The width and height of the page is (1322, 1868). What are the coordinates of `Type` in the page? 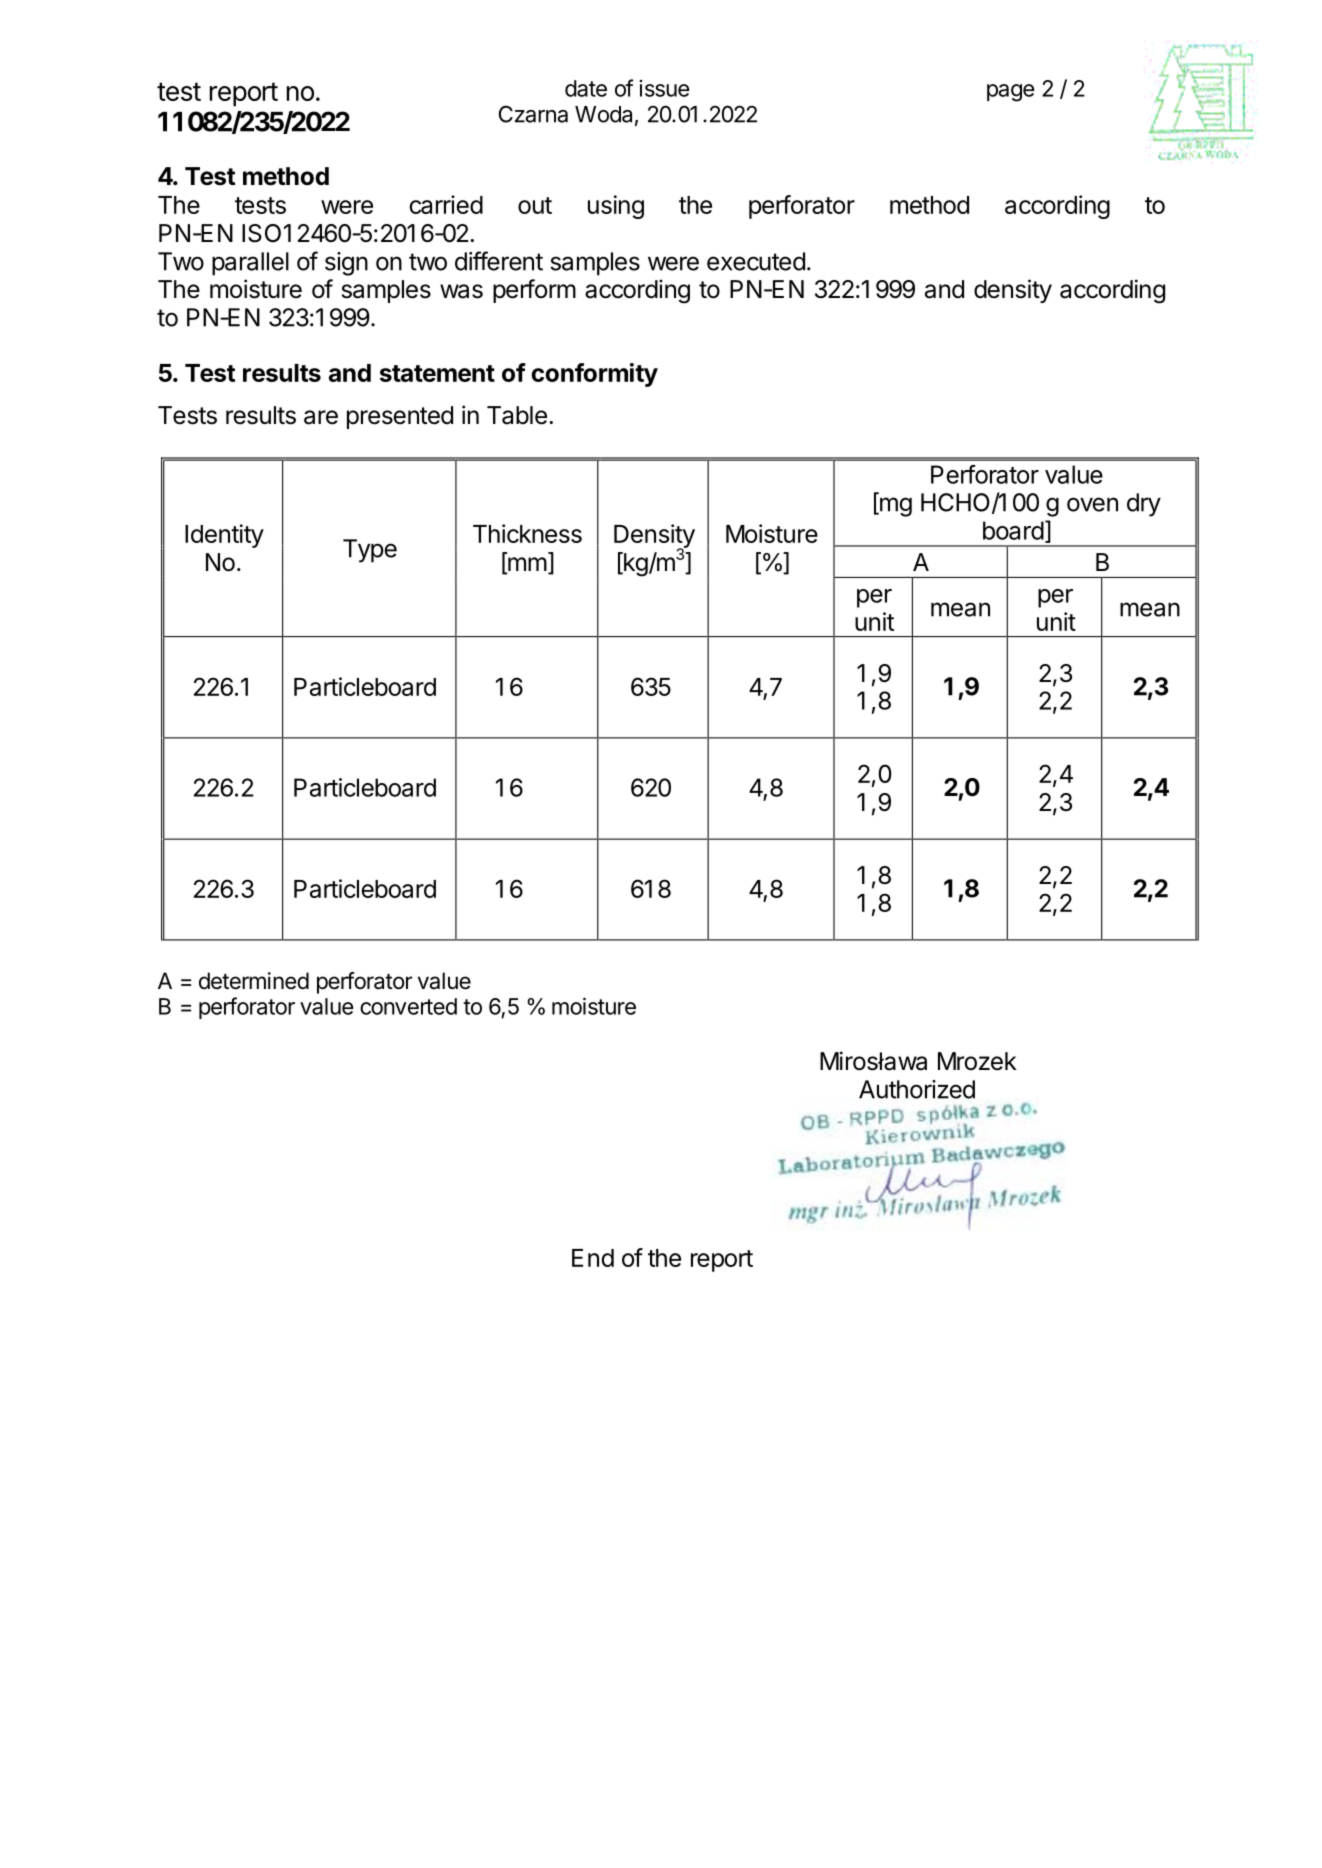 It's located at (370, 551).
